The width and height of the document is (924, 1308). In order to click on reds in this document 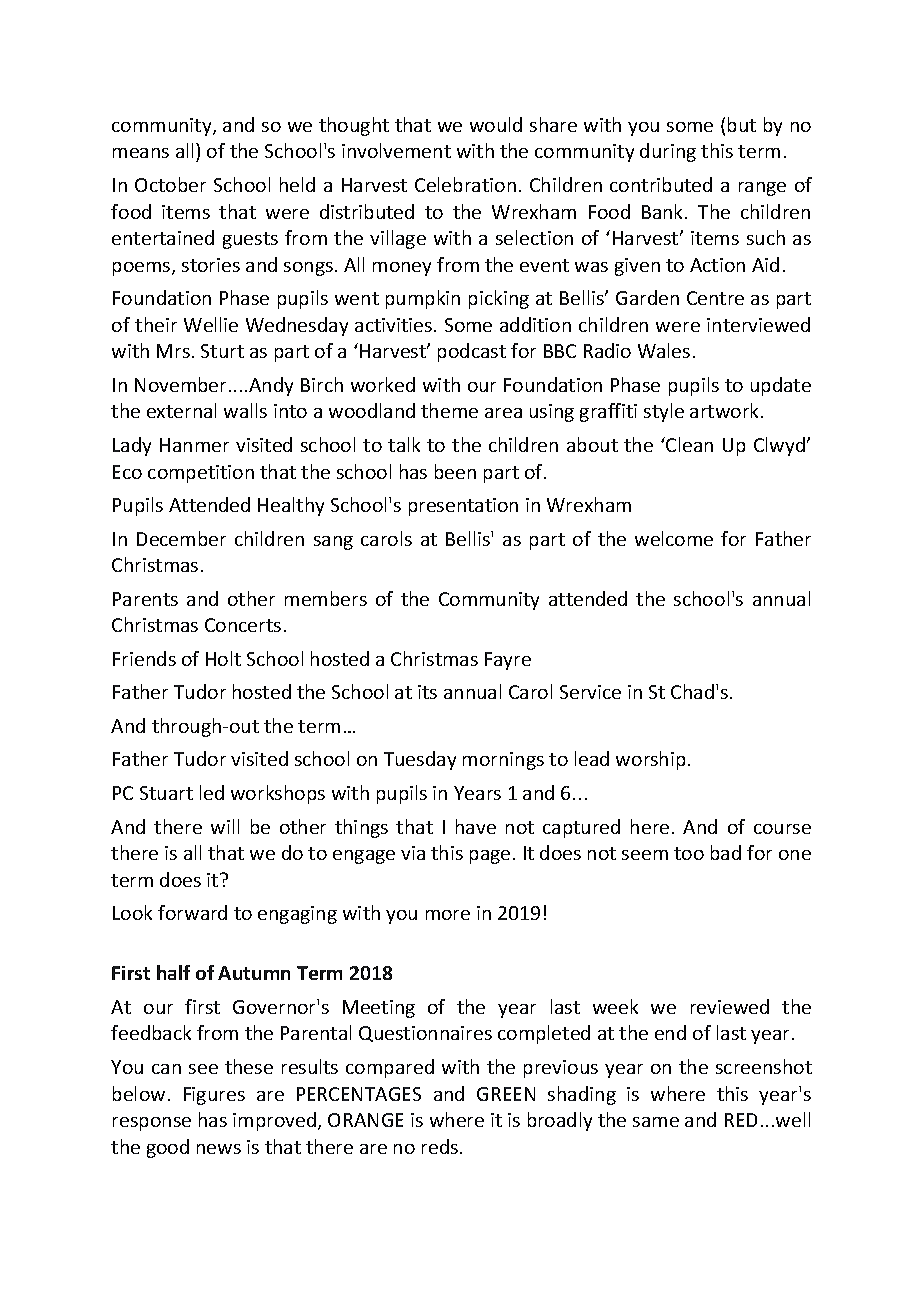, I will do `click(440, 1146)`.
